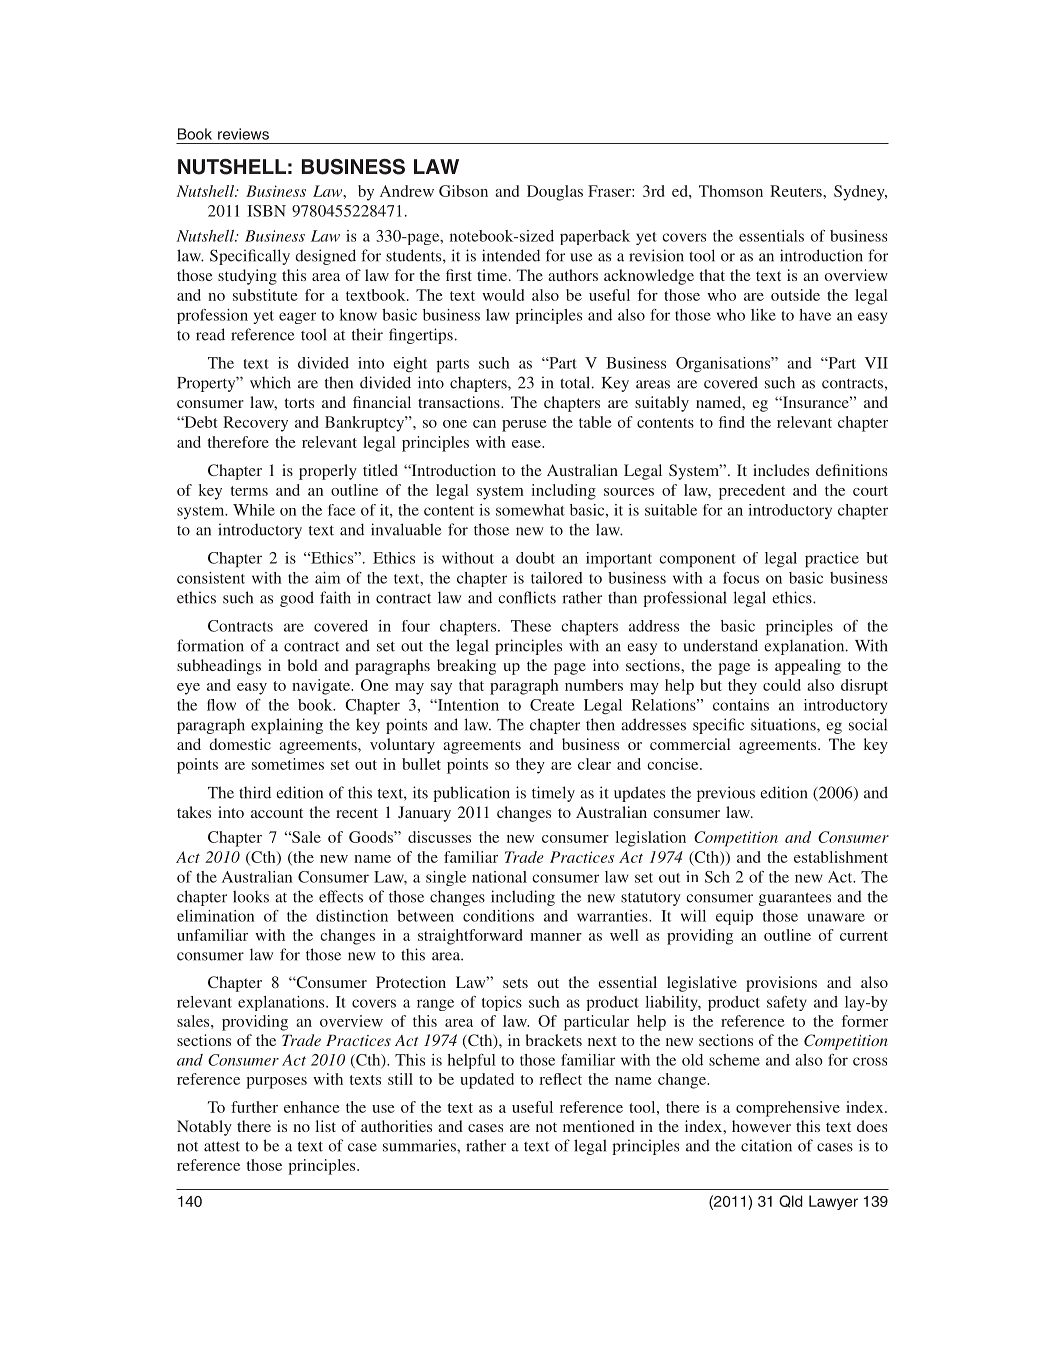  Describe the element at coordinates (797, 191) in the screenshot. I see `Reuters` at that location.
